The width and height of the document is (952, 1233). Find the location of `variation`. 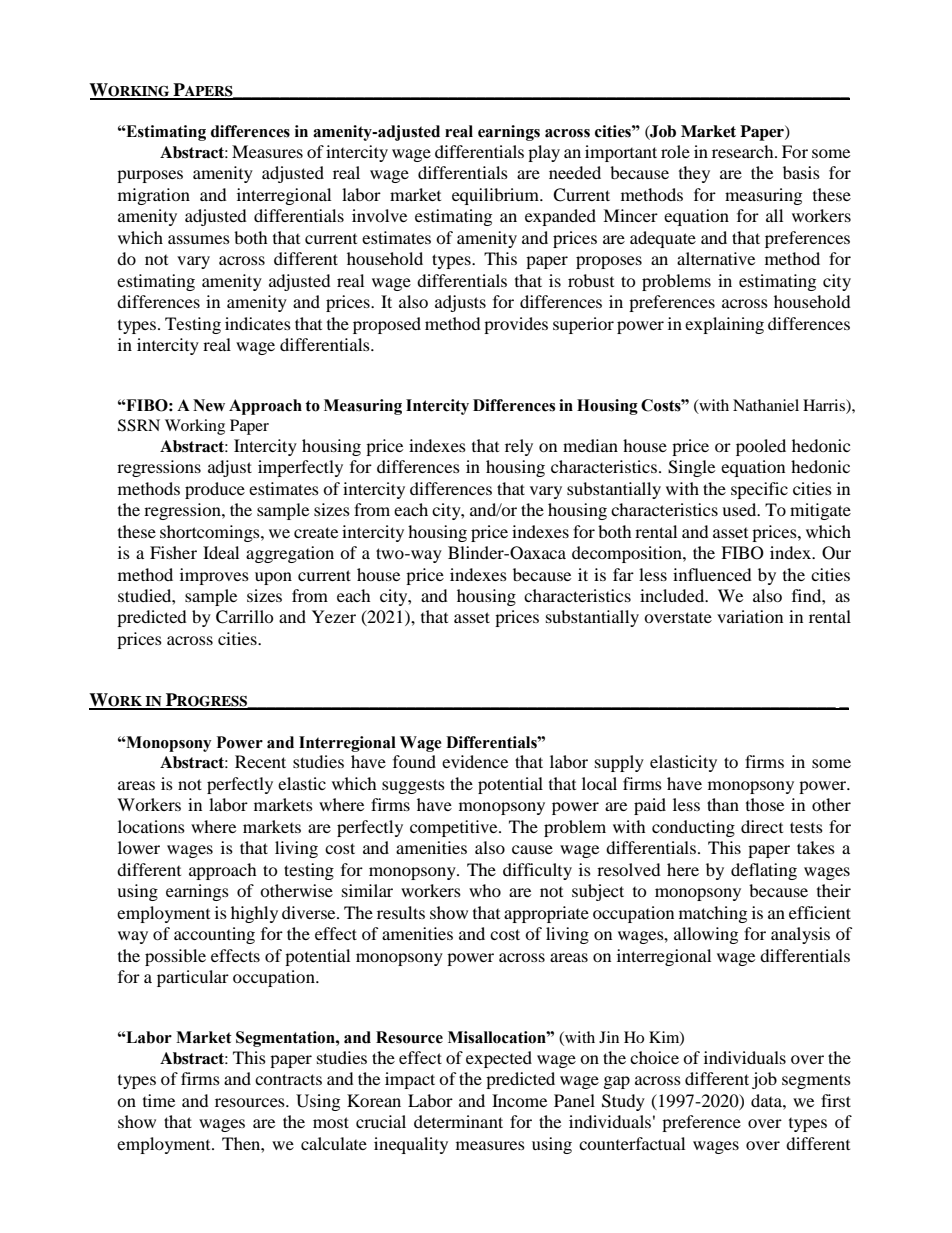

variation is located at coordinates (750, 616).
